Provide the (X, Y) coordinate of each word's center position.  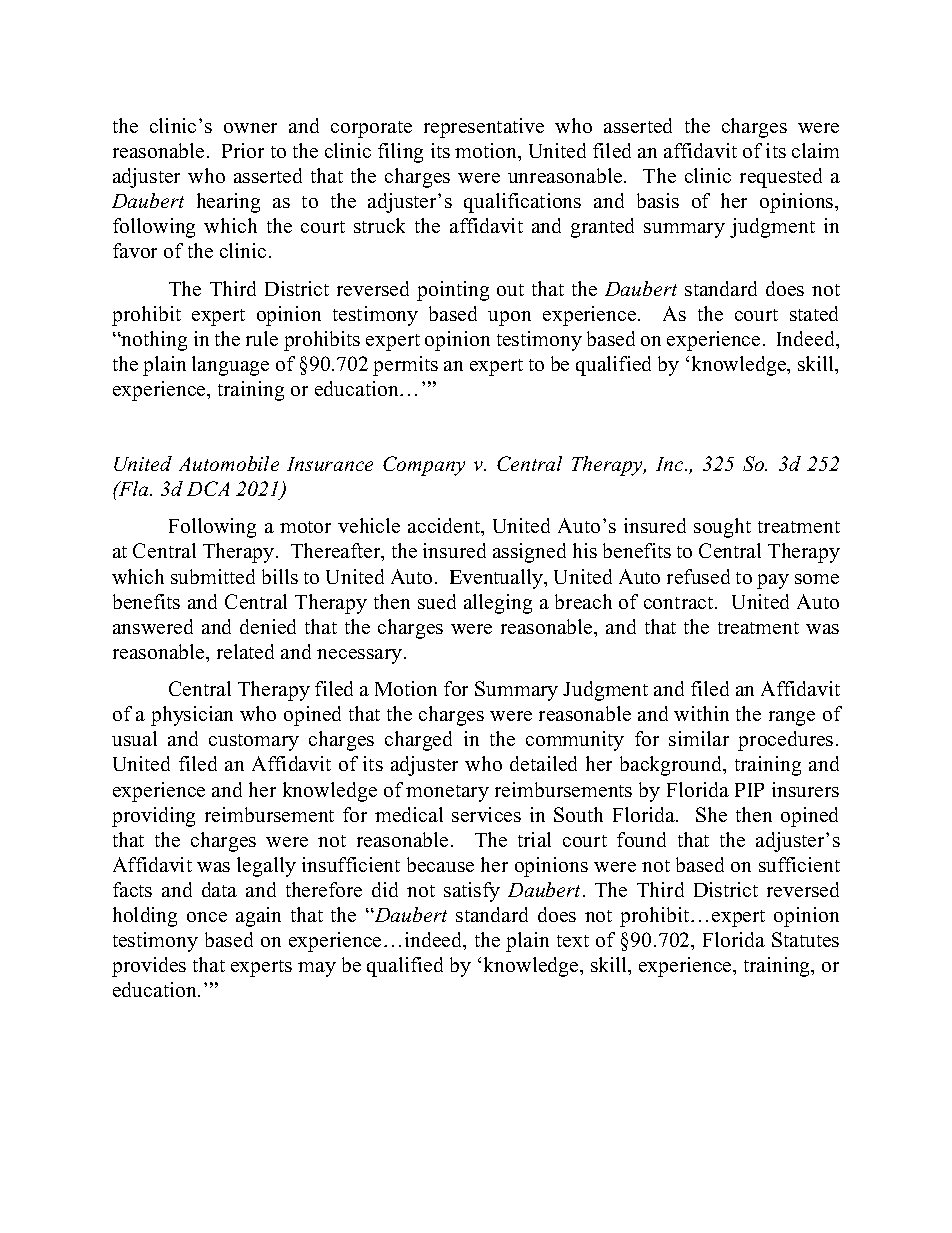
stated (814, 313)
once (207, 917)
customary (254, 742)
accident (445, 527)
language (230, 366)
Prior (243, 150)
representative (484, 128)
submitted (213, 576)
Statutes (805, 939)
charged (418, 741)
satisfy (472, 892)
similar (699, 738)
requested (781, 178)
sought (722, 528)
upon (509, 318)
